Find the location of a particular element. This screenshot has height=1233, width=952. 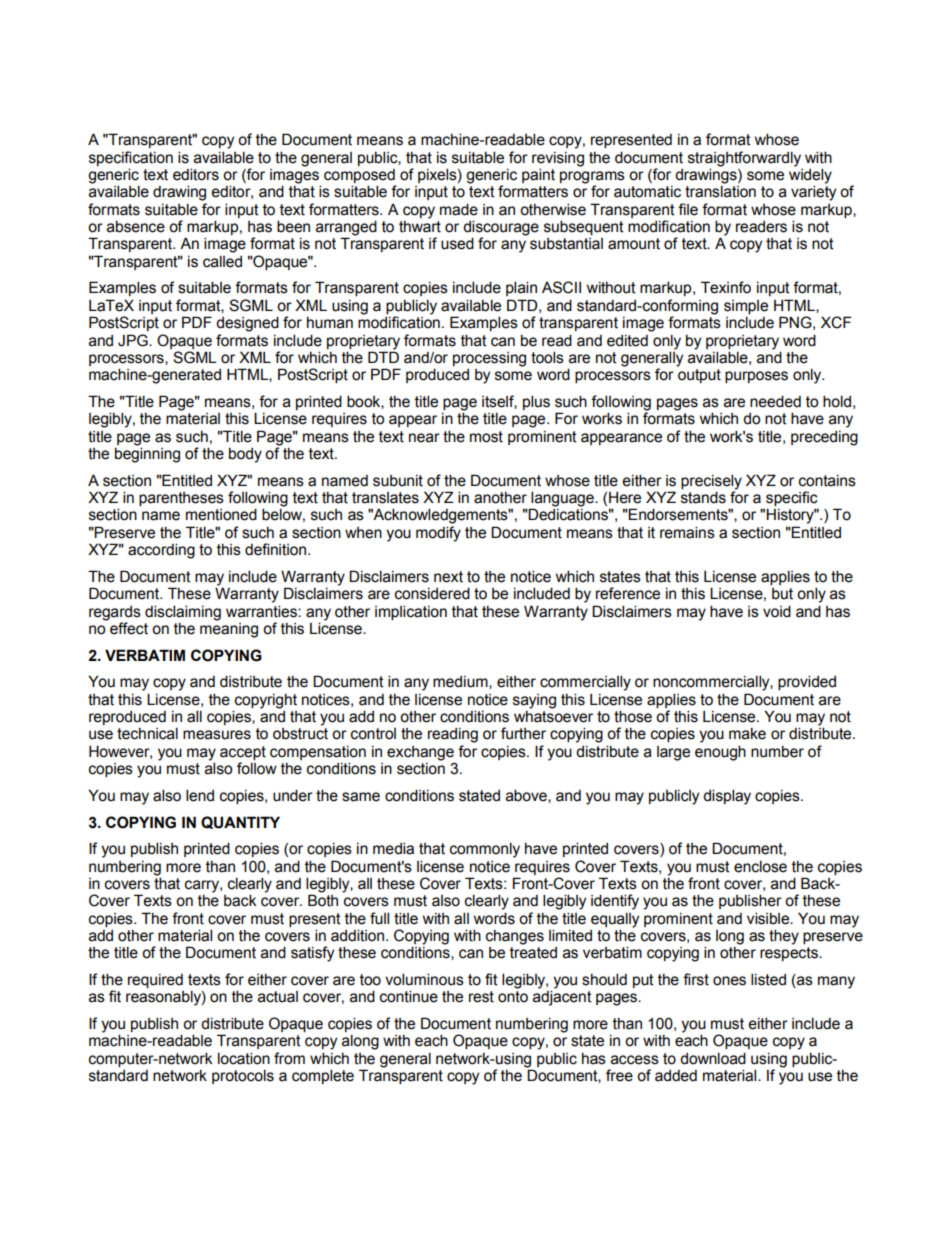

mentioned is located at coordinates (221, 514).
